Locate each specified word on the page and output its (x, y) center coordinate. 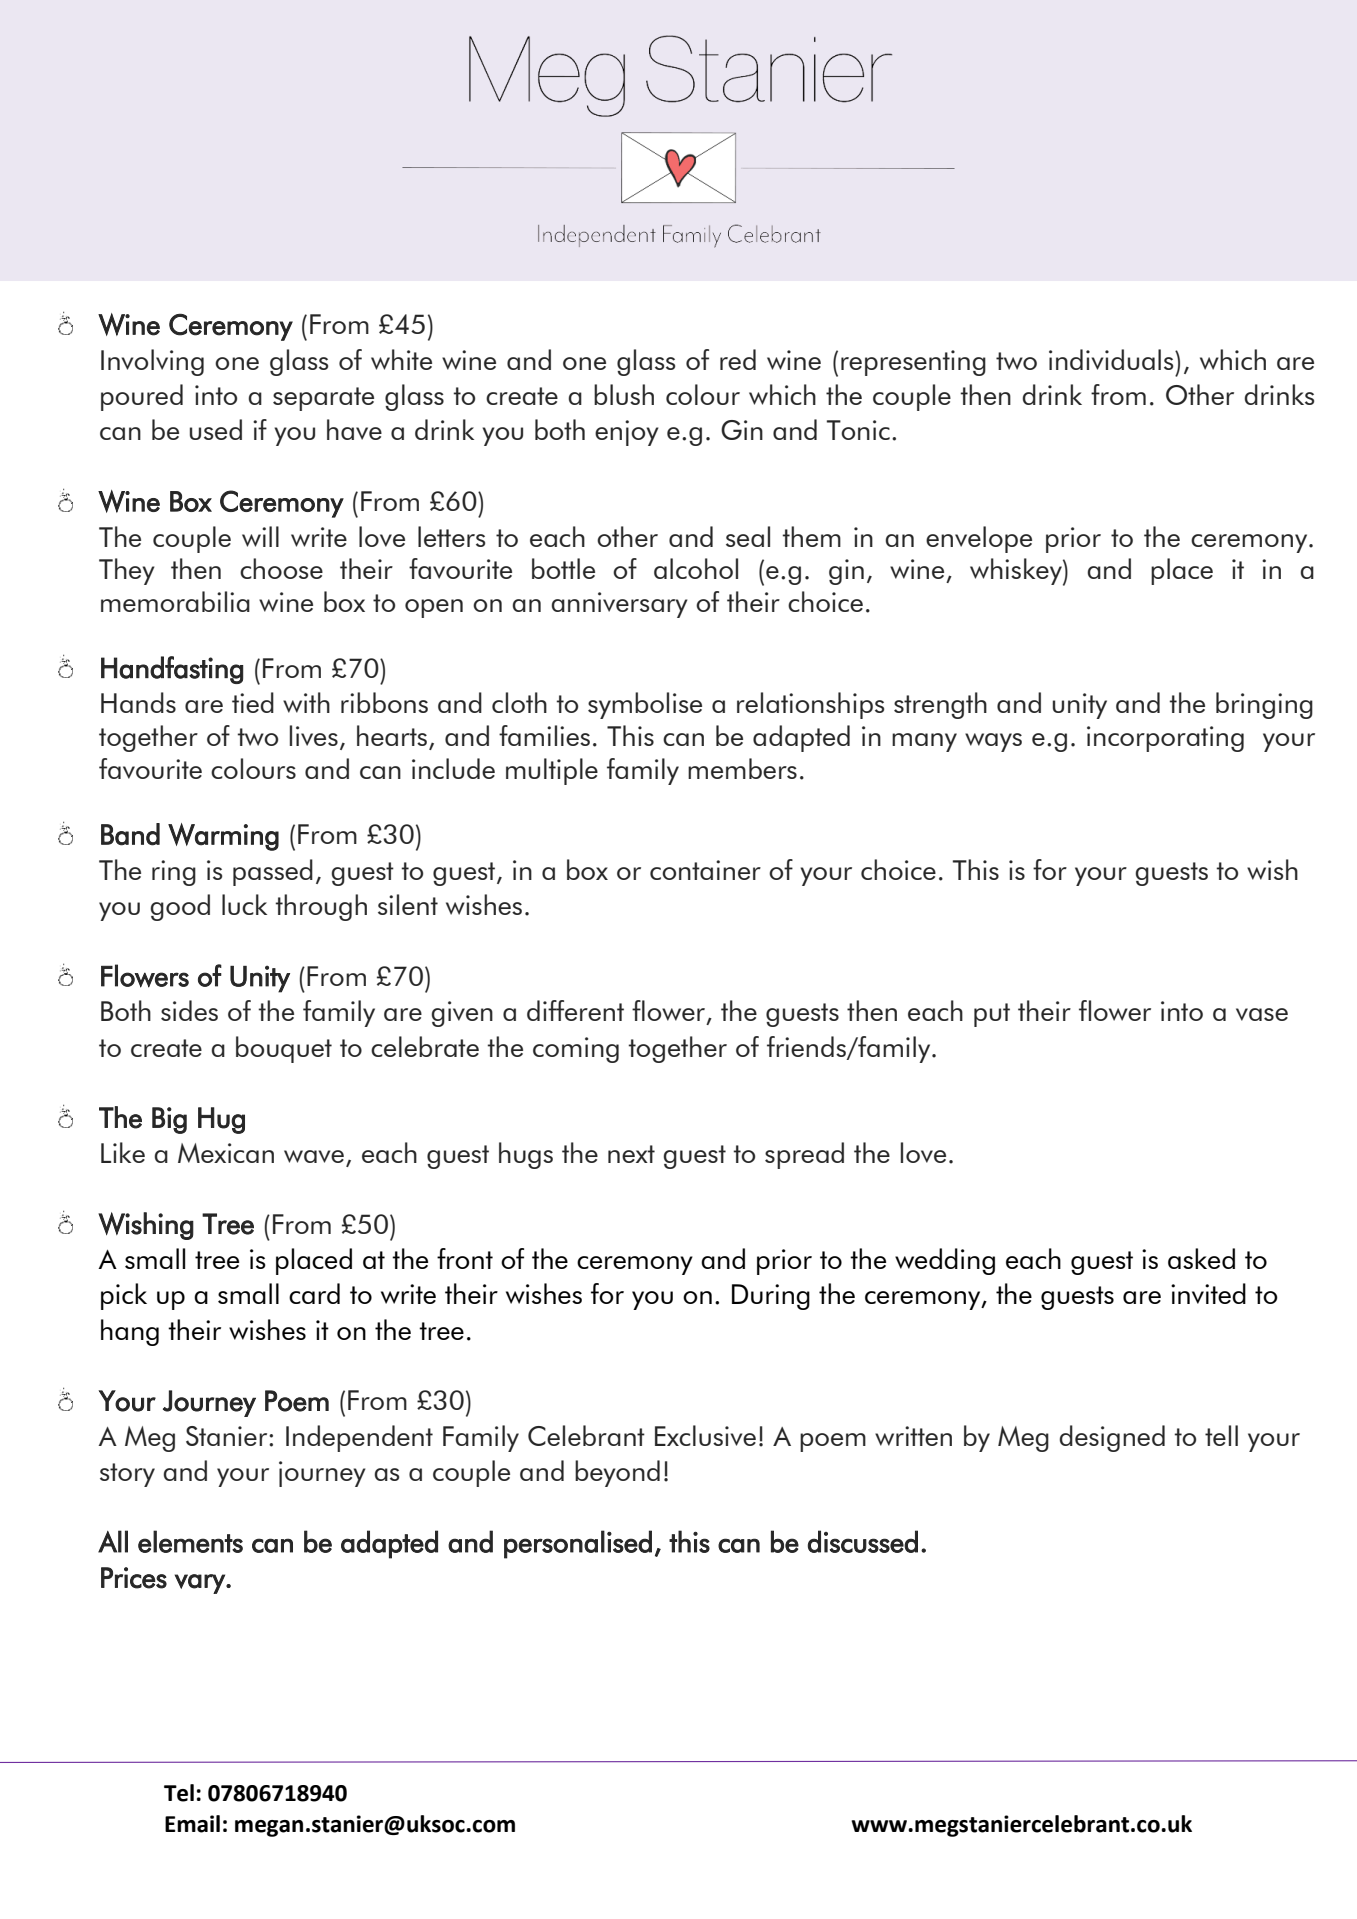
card (314, 1293)
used (216, 429)
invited (1208, 1293)
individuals (1112, 359)
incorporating (1165, 739)
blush (624, 394)
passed (273, 872)
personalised (578, 1544)
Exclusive (705, 1435)
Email (192, 1824)
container (705, 870)
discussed (863, 1541)
